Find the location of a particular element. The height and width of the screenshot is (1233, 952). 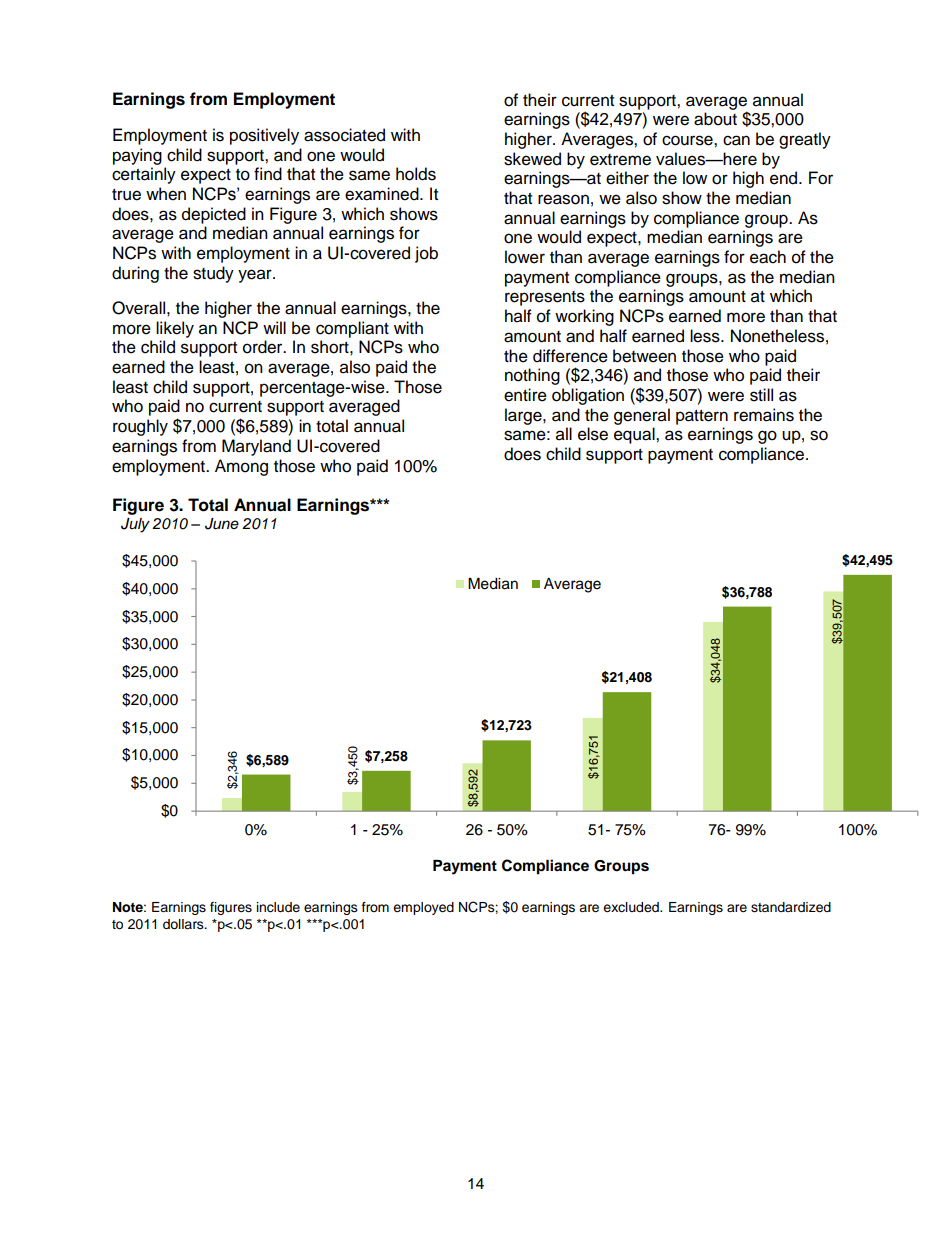

can is located at coordinates (736, 140).
